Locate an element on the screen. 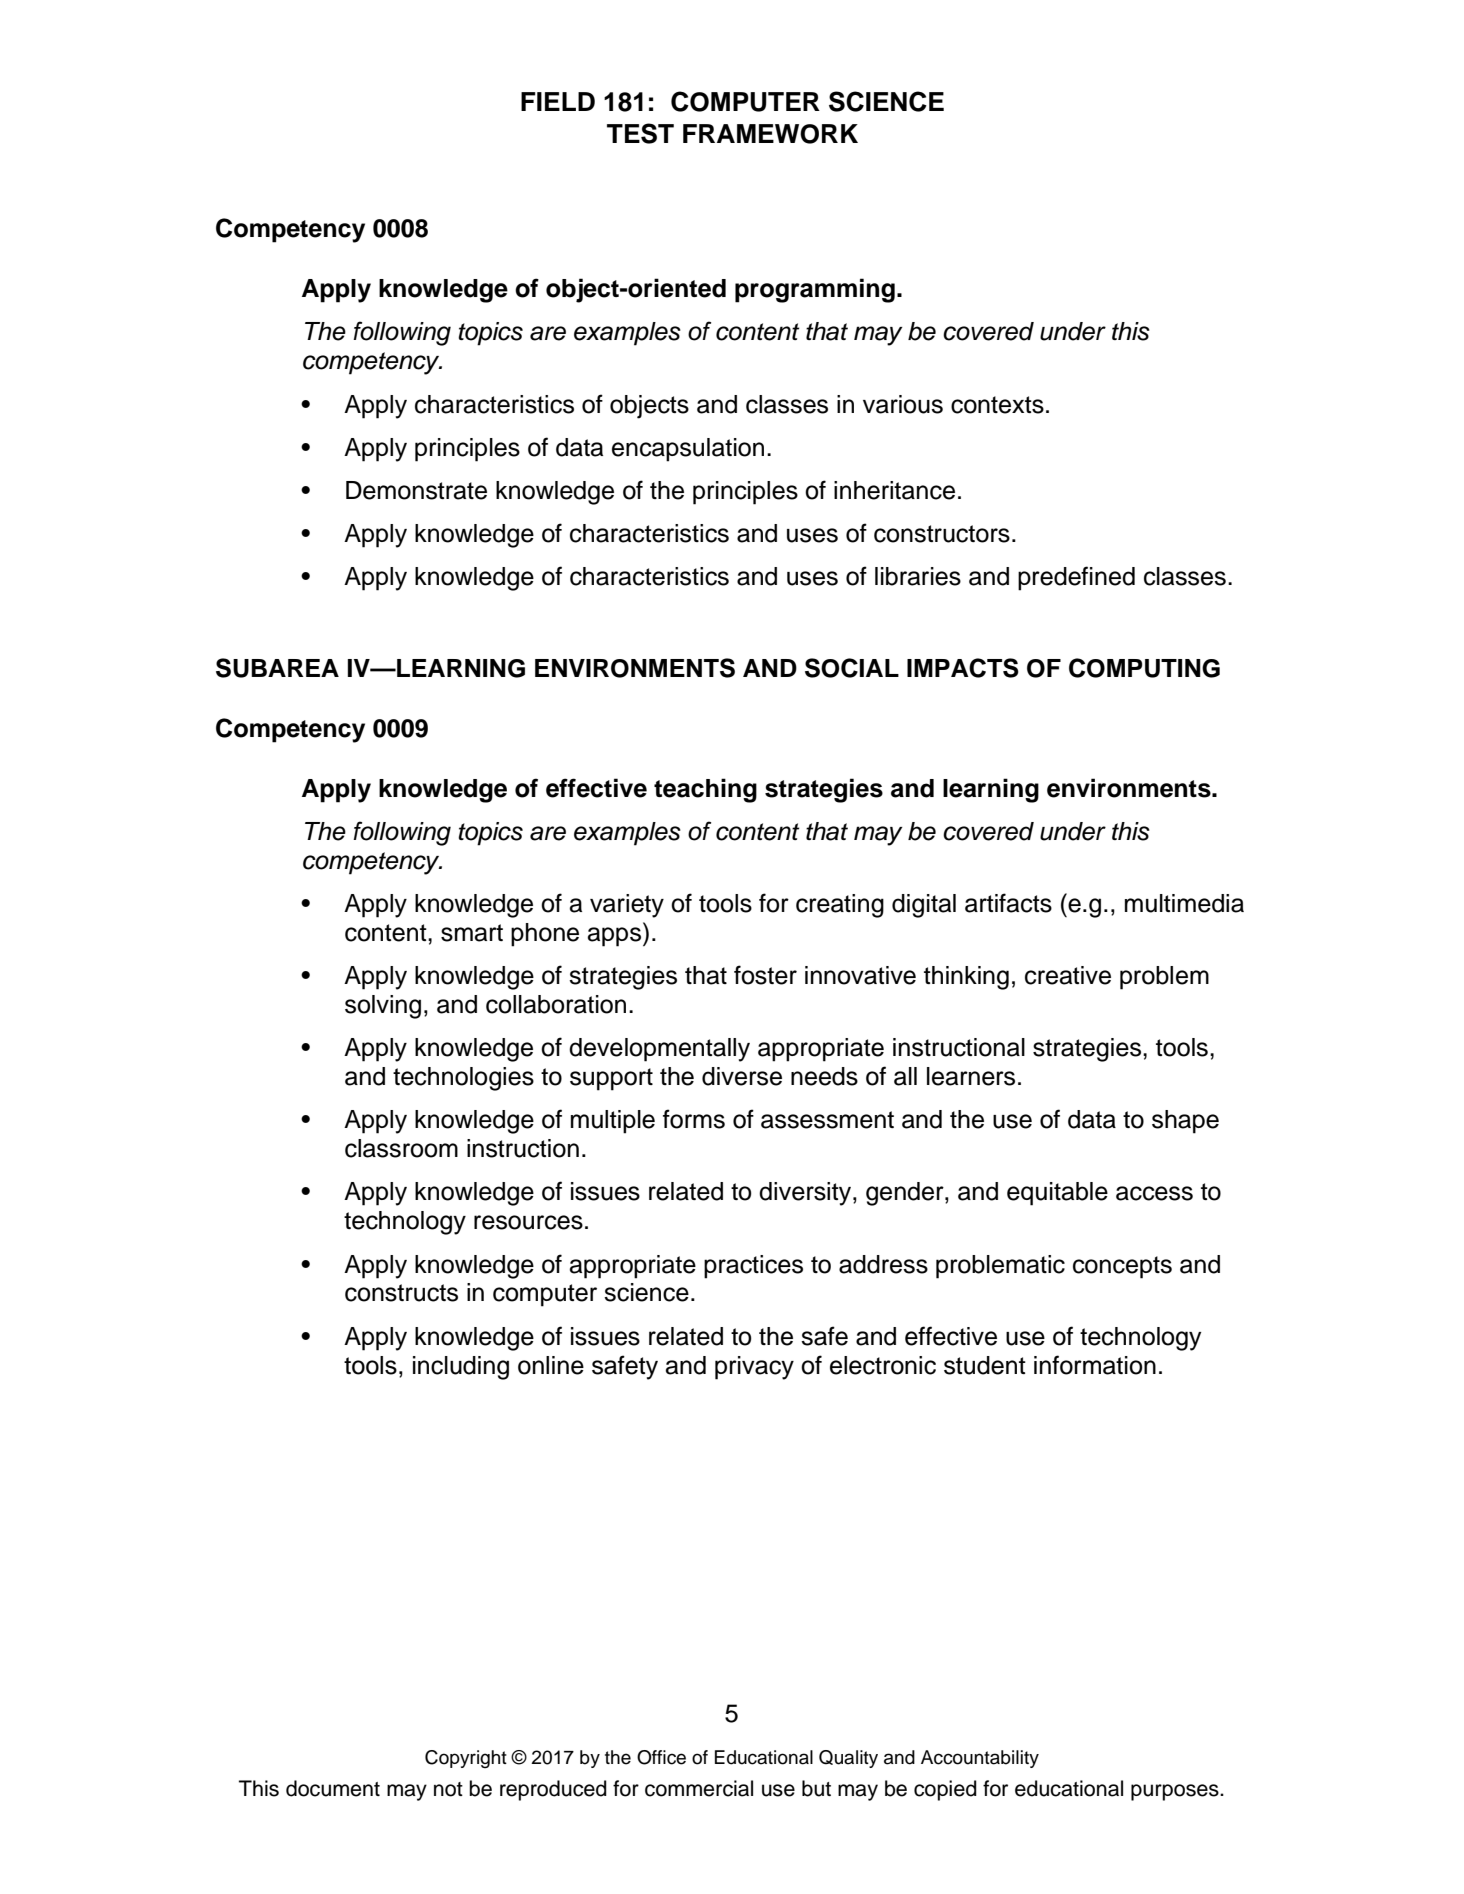 The height and width of the screenshot is (1894, 1464). diversity is located at coordinates (806, 1194).
